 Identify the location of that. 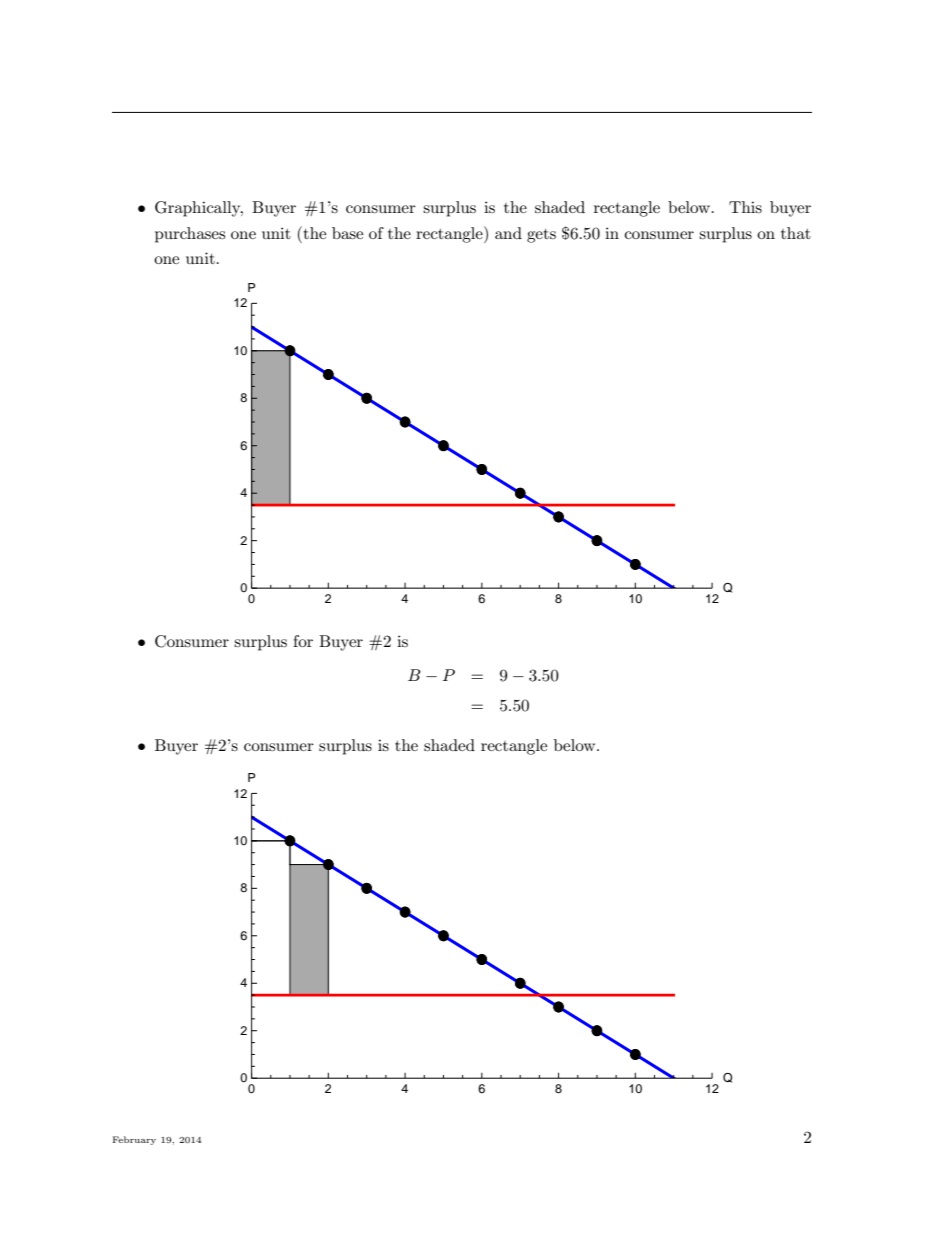
(796, 233).
